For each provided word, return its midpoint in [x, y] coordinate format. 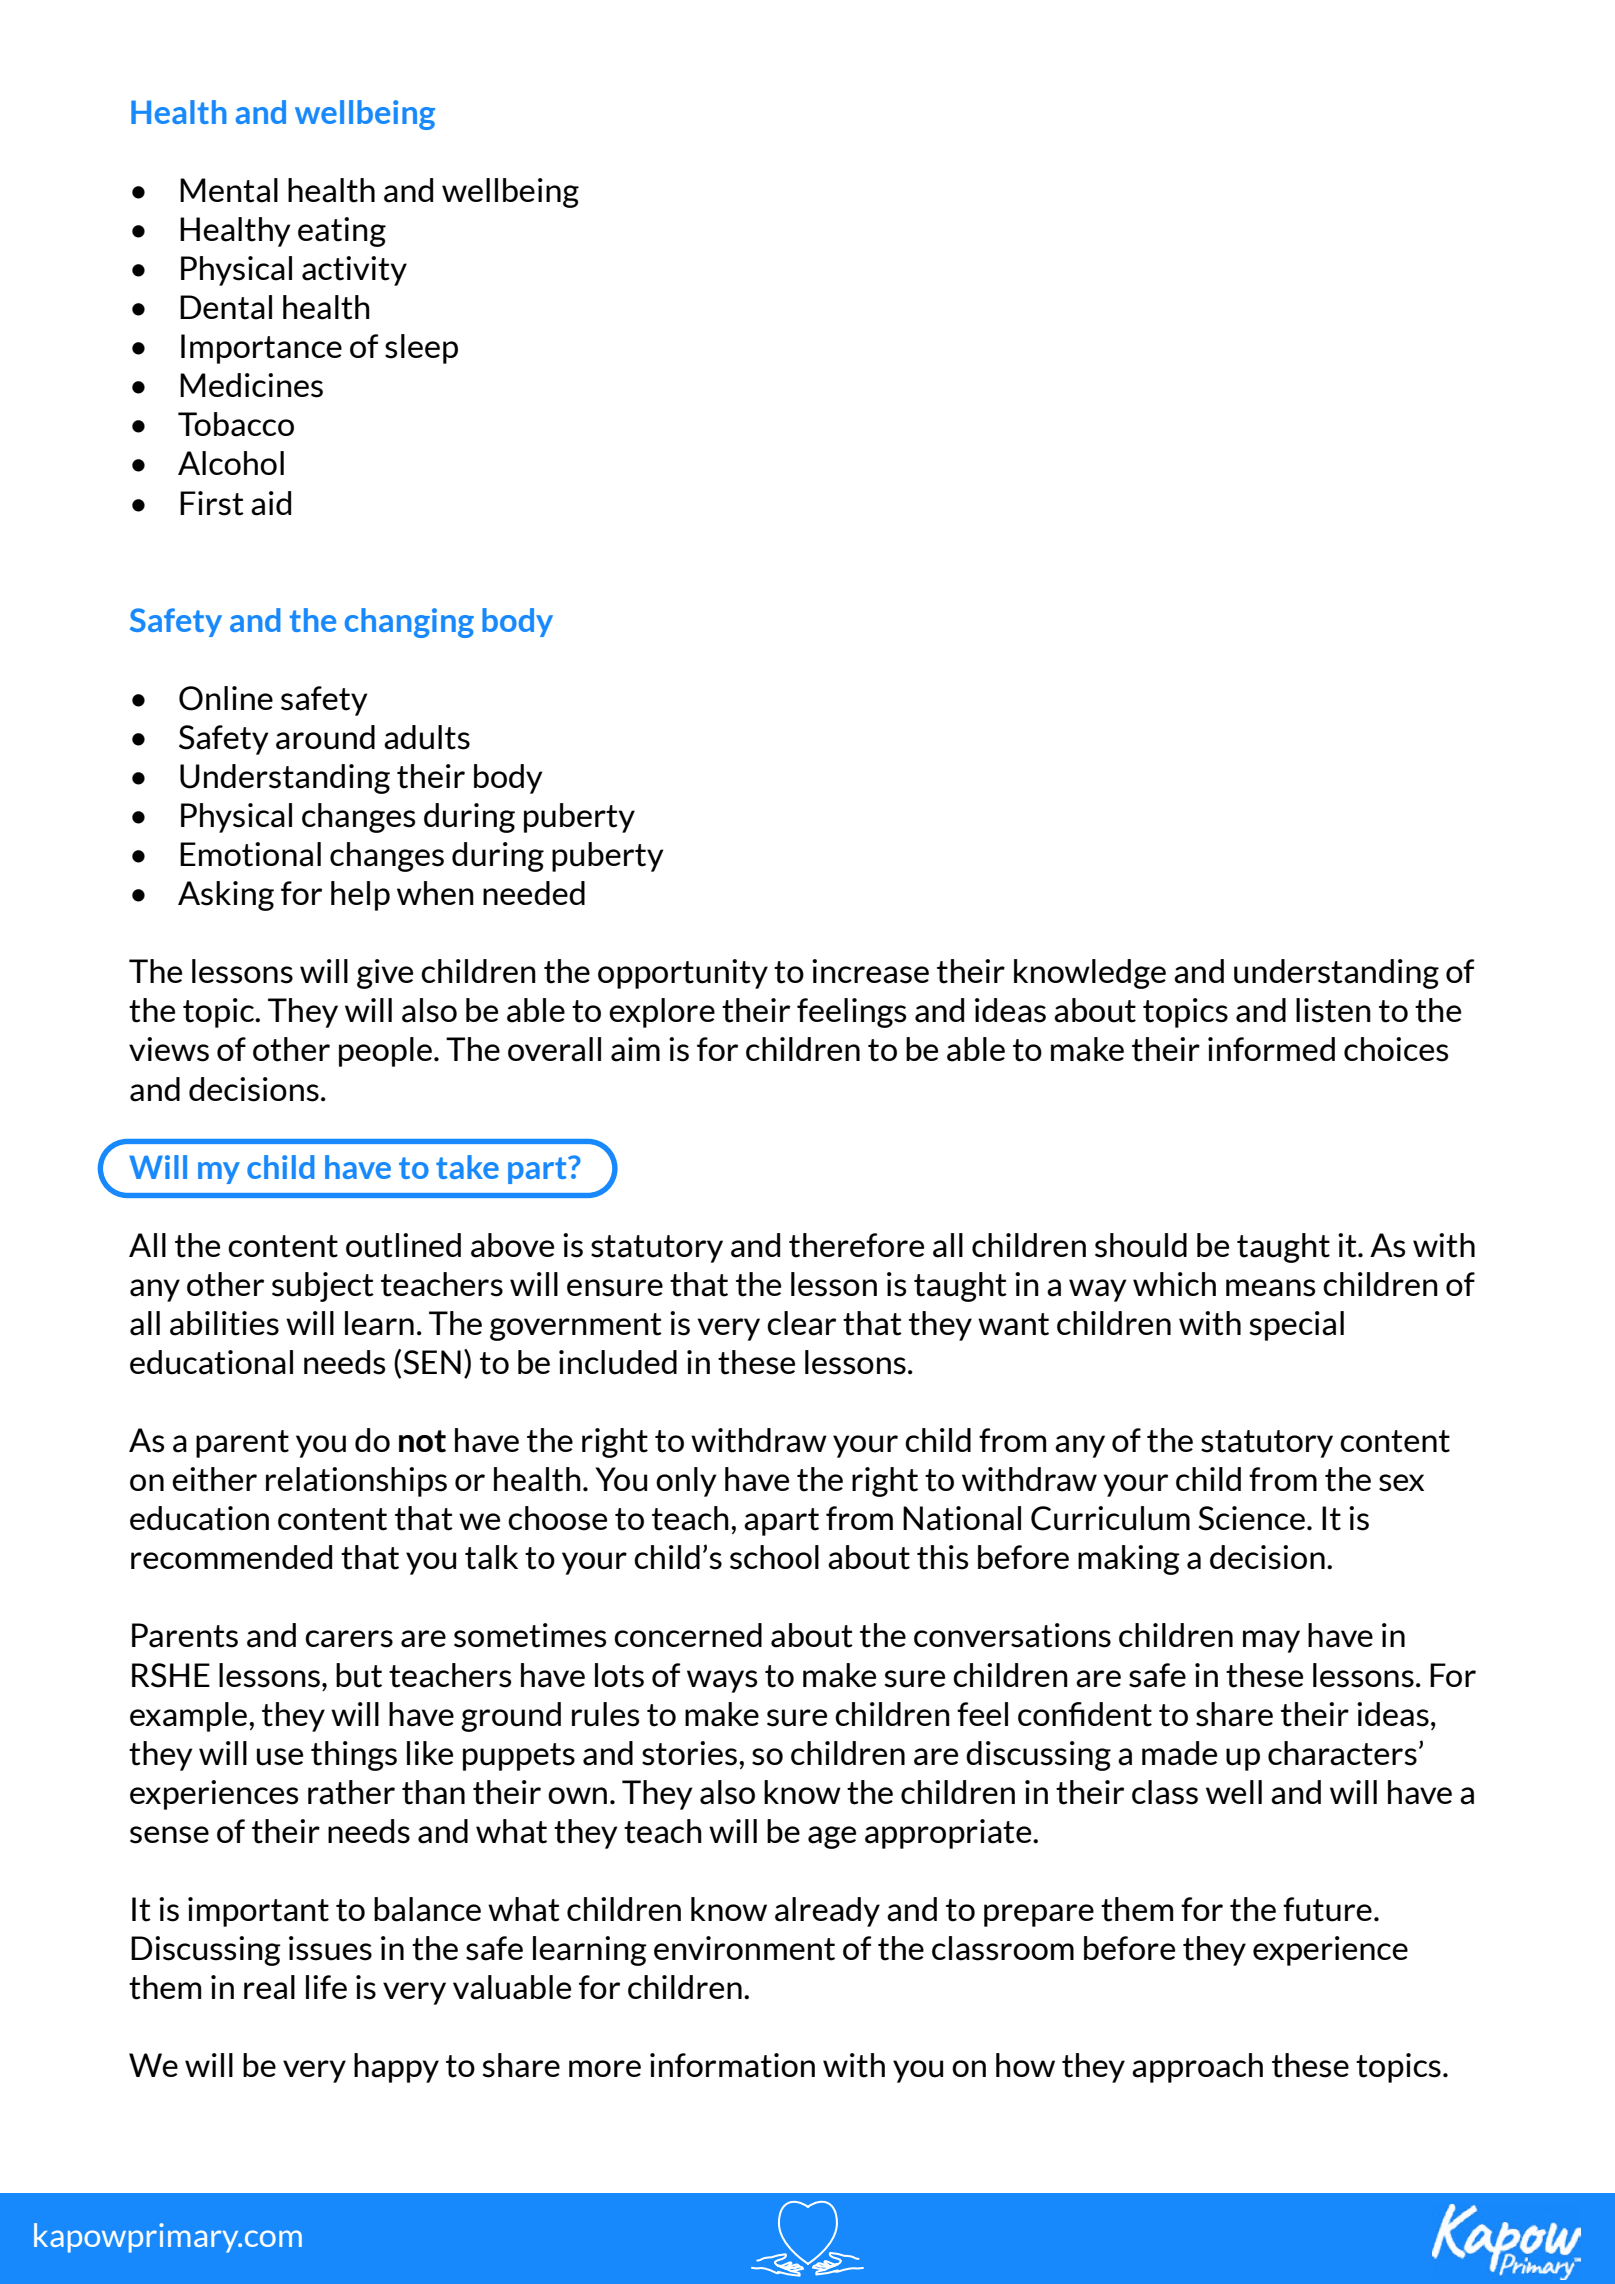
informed [1271, 1049]
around [325, 737]
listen [1333, 1010]
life [326, 1987]
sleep [421, 349]
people [385, 1052]
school [774, 1557]
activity [354, 271]
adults [427, 737]
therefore [856, 1245]
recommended [231, 1557]
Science [1251, 1518]
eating [342, 232]
